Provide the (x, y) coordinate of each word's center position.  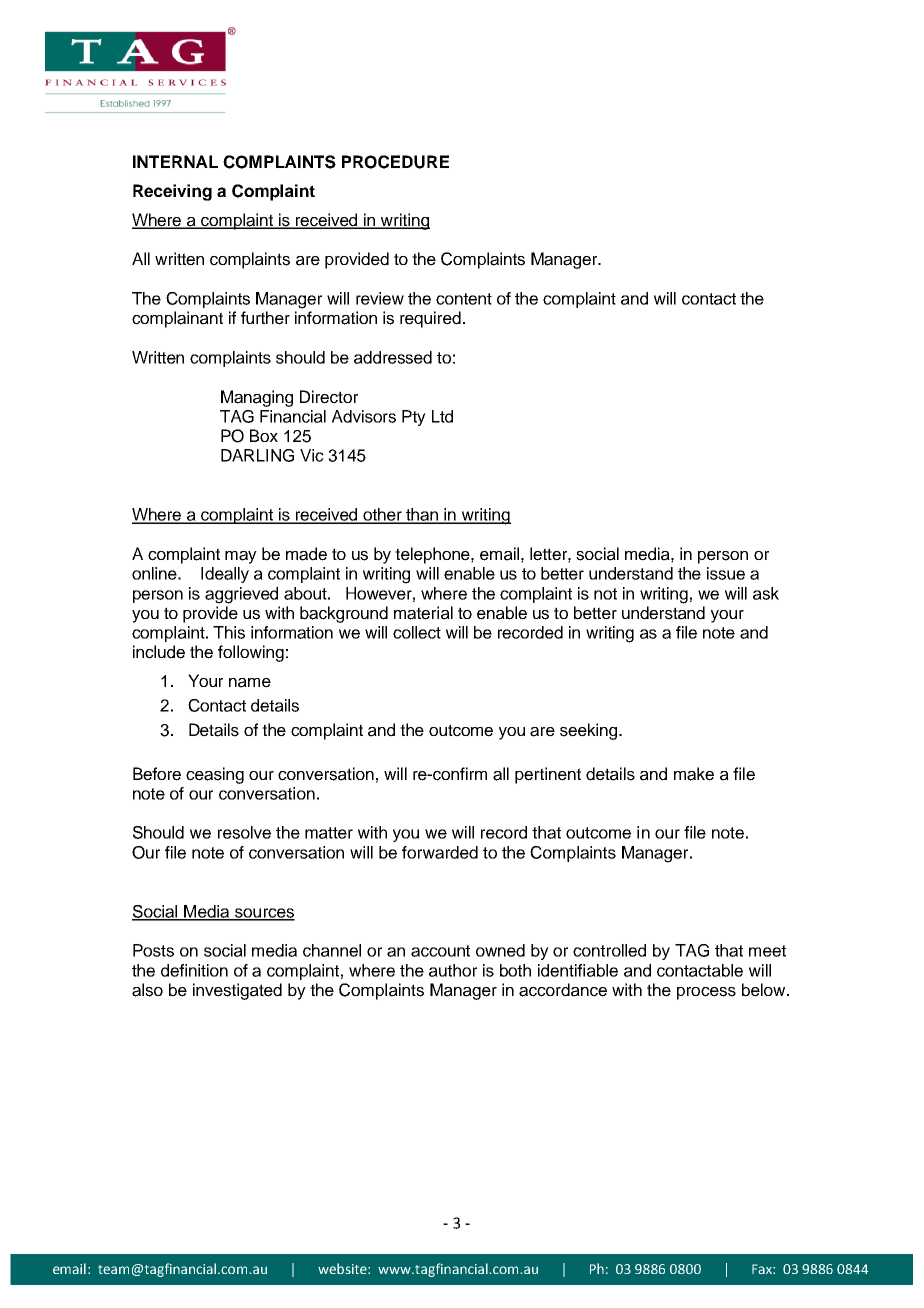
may (241, 557)
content (464, 299)
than (422, 515)
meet (767, 951)
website (343, 1268)
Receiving (172, 192)
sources (264, 914)
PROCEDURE (395, 162)
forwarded (440, 852)
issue (726, 573)
